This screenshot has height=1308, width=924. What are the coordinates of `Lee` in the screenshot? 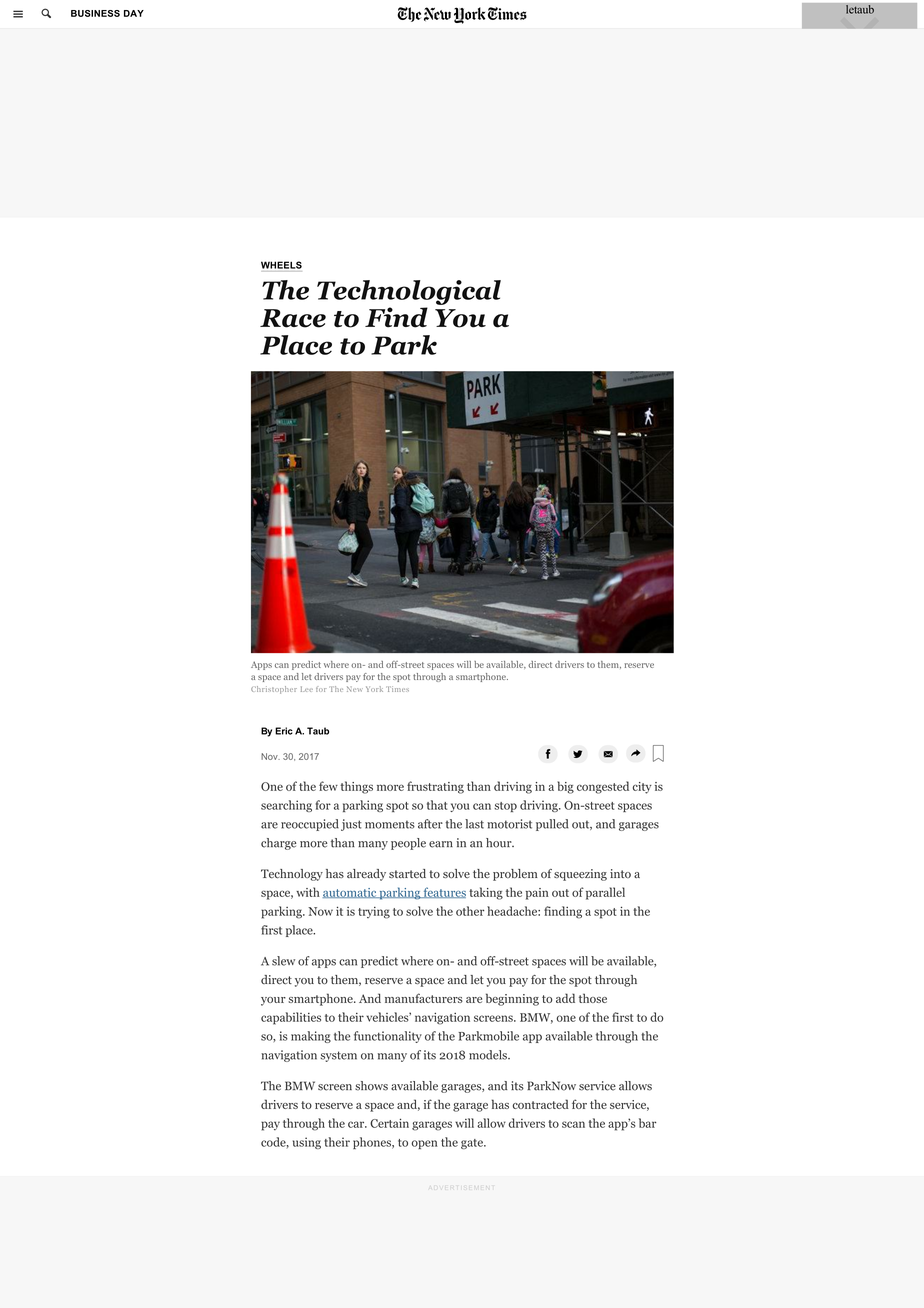 It's located at (307, 689).
